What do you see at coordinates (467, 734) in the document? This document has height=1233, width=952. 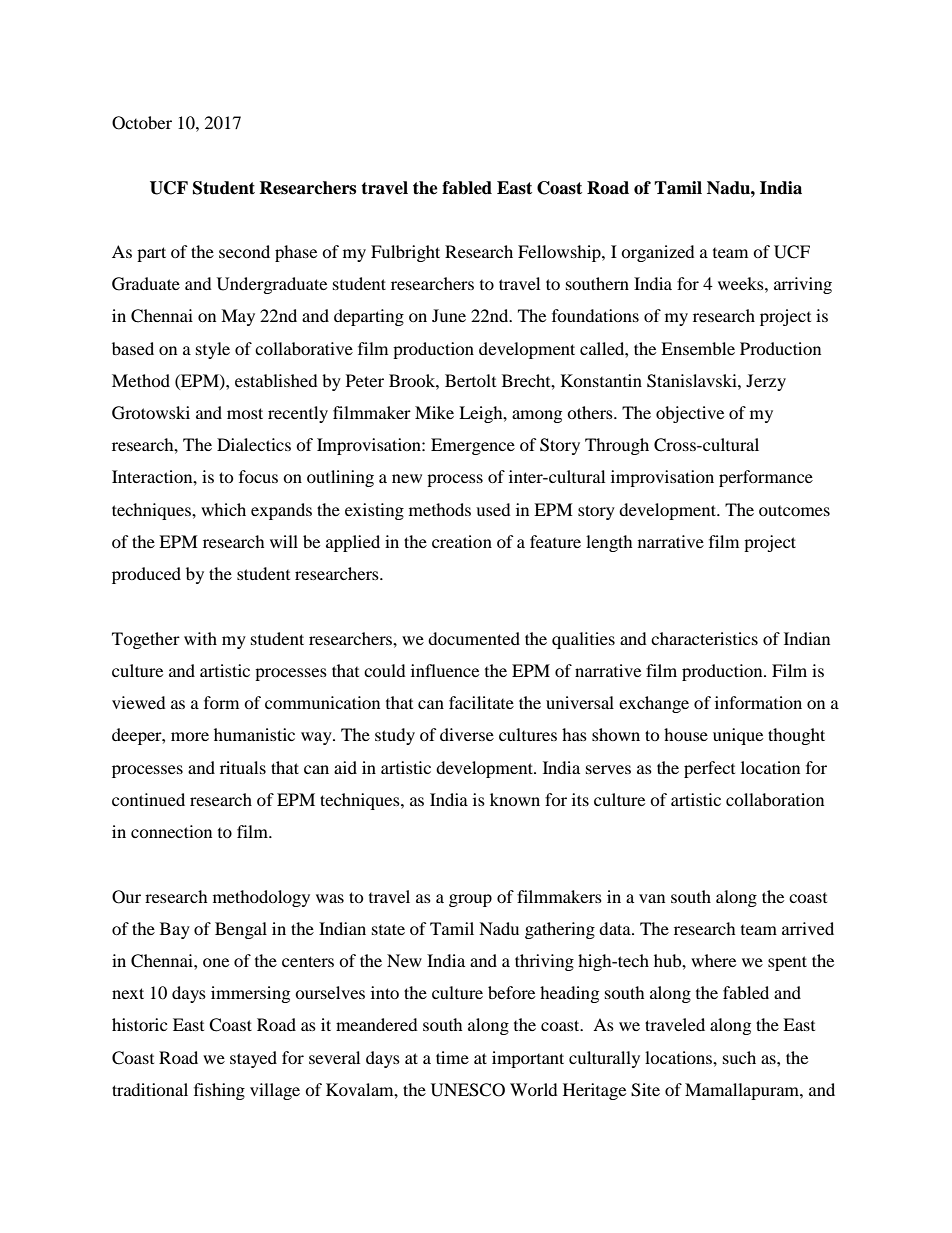 I see `diverse` at bounding box center [467, 734].
